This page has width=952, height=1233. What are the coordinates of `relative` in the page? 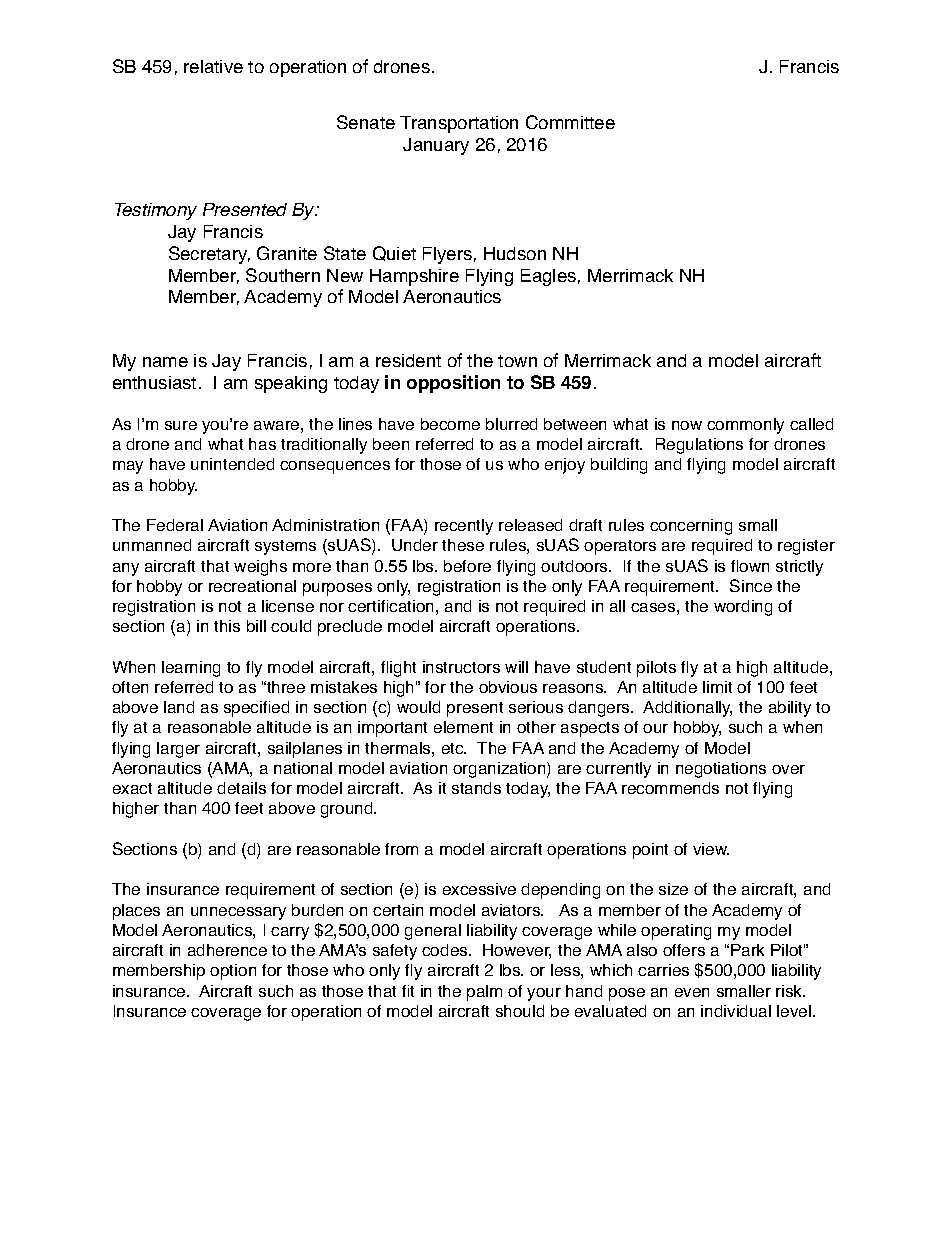 It's located at (213, 66).
